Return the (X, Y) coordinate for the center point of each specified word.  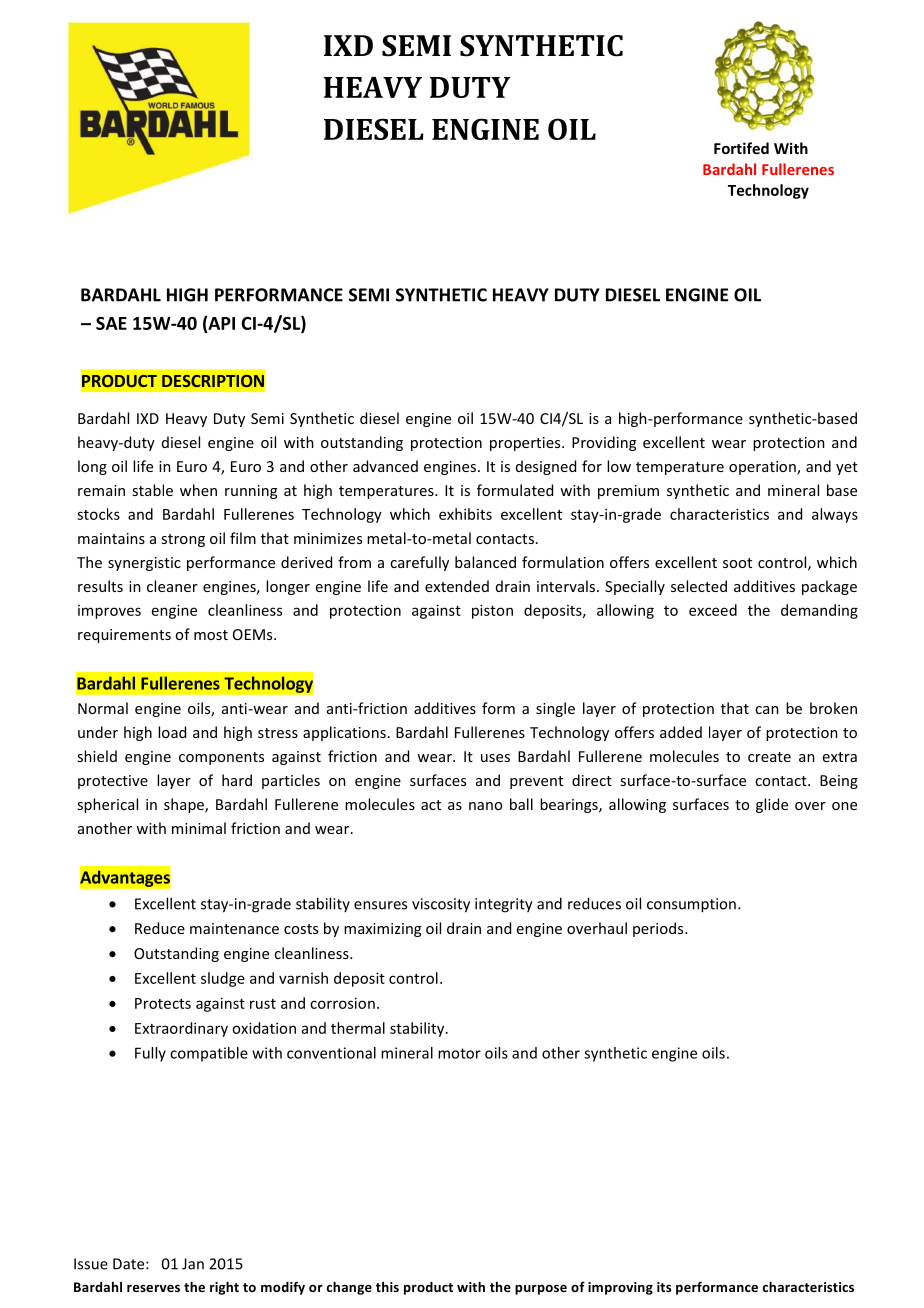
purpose (541, 1290)
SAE (111, 323)
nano (485, 806)
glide (772, 805)
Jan (193, 1264)
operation (763, 468)
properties (526, 444)
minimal (199, 828)
